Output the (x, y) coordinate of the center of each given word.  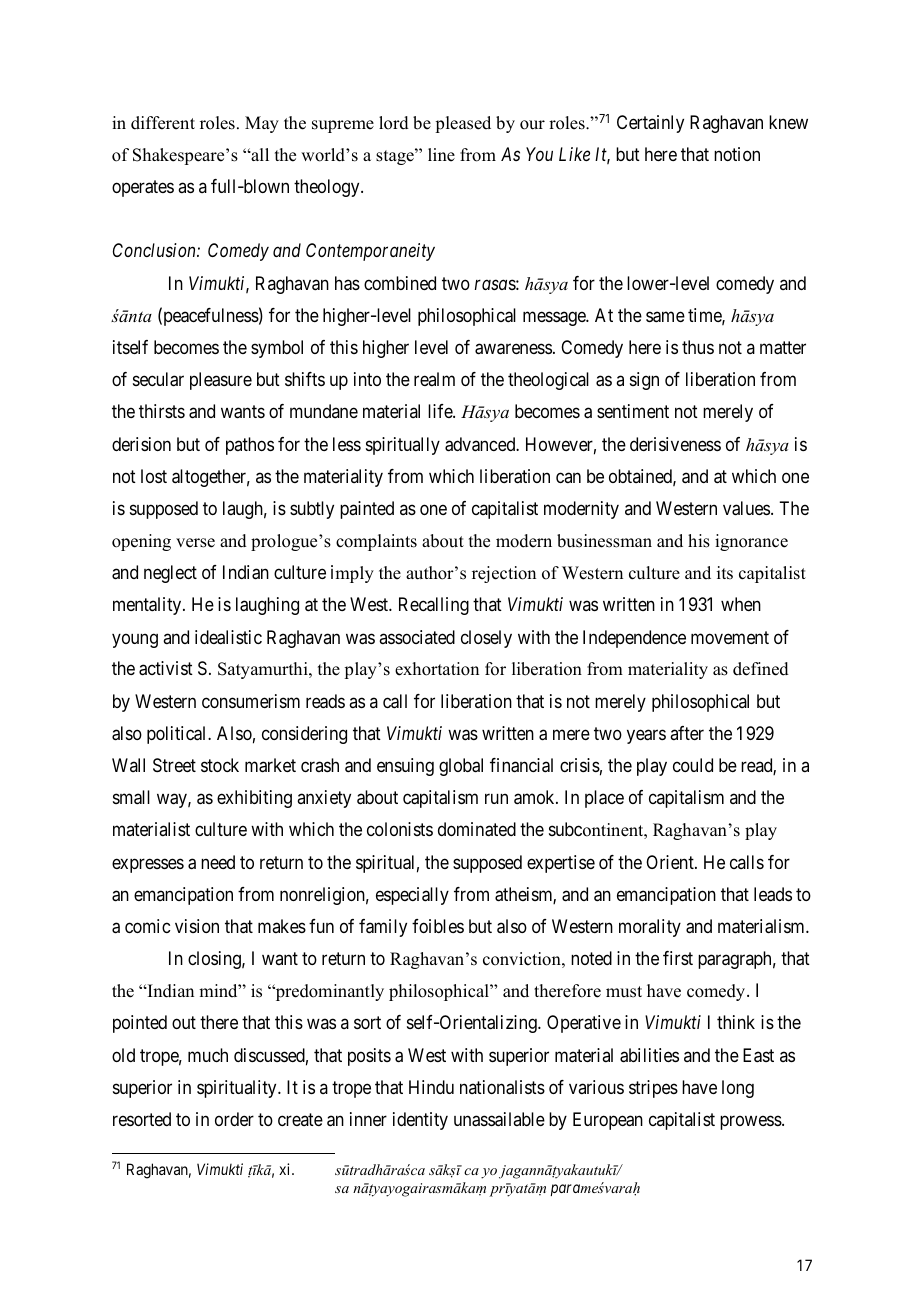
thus (698, 347)
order (234, 1119)
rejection (504, 574)
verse (195, 543)
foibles (438, 926)
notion (737, 154)
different (163, 123)
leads (773, 894)
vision (197, 926)
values (746, 508)
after (687, 733)
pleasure (221, 381)
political (178, 735)
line (441, 155)
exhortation (437, 669)
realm (434, 379)
